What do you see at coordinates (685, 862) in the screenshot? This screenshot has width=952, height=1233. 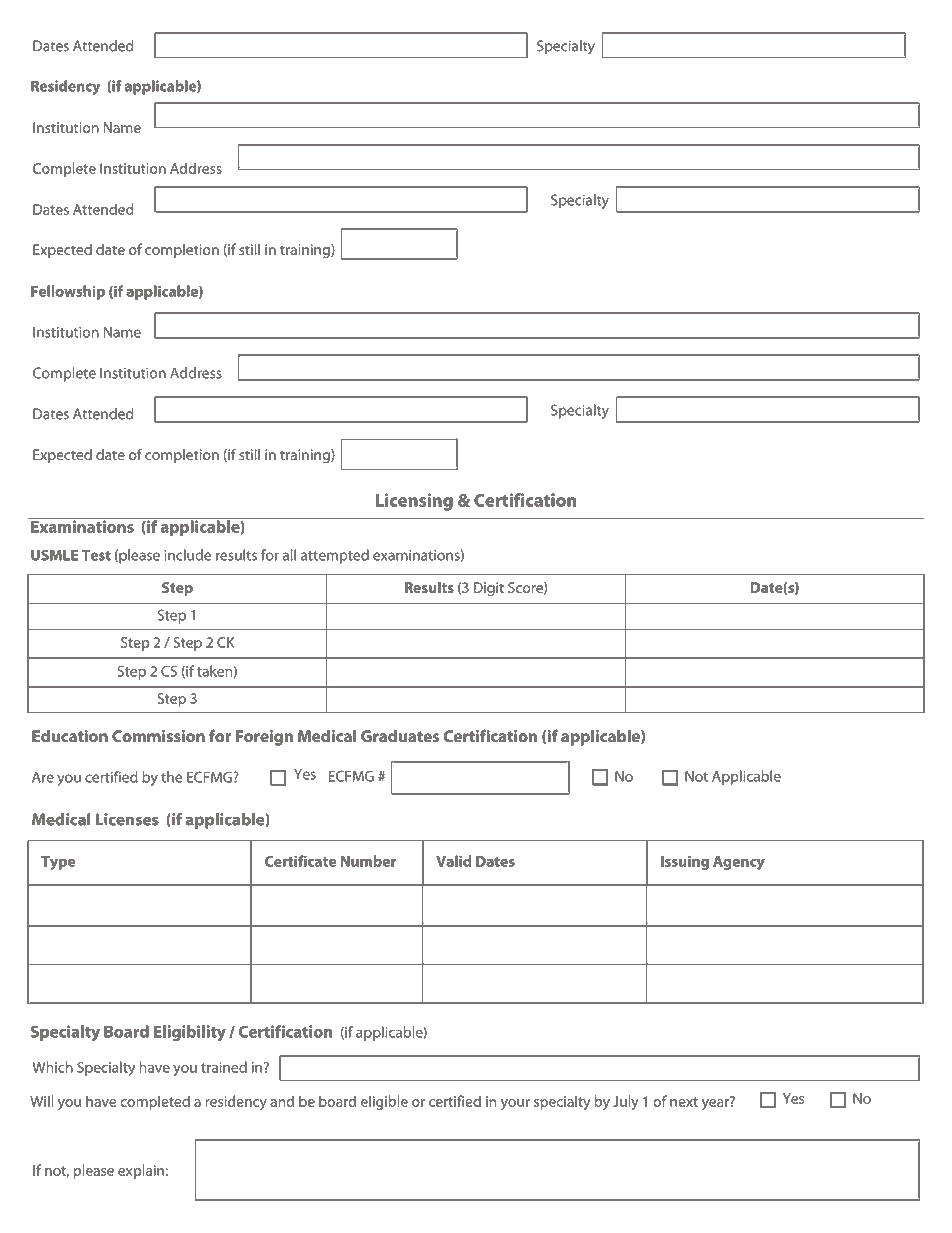 I see `Issuing` at bounding box center [685, 862].
